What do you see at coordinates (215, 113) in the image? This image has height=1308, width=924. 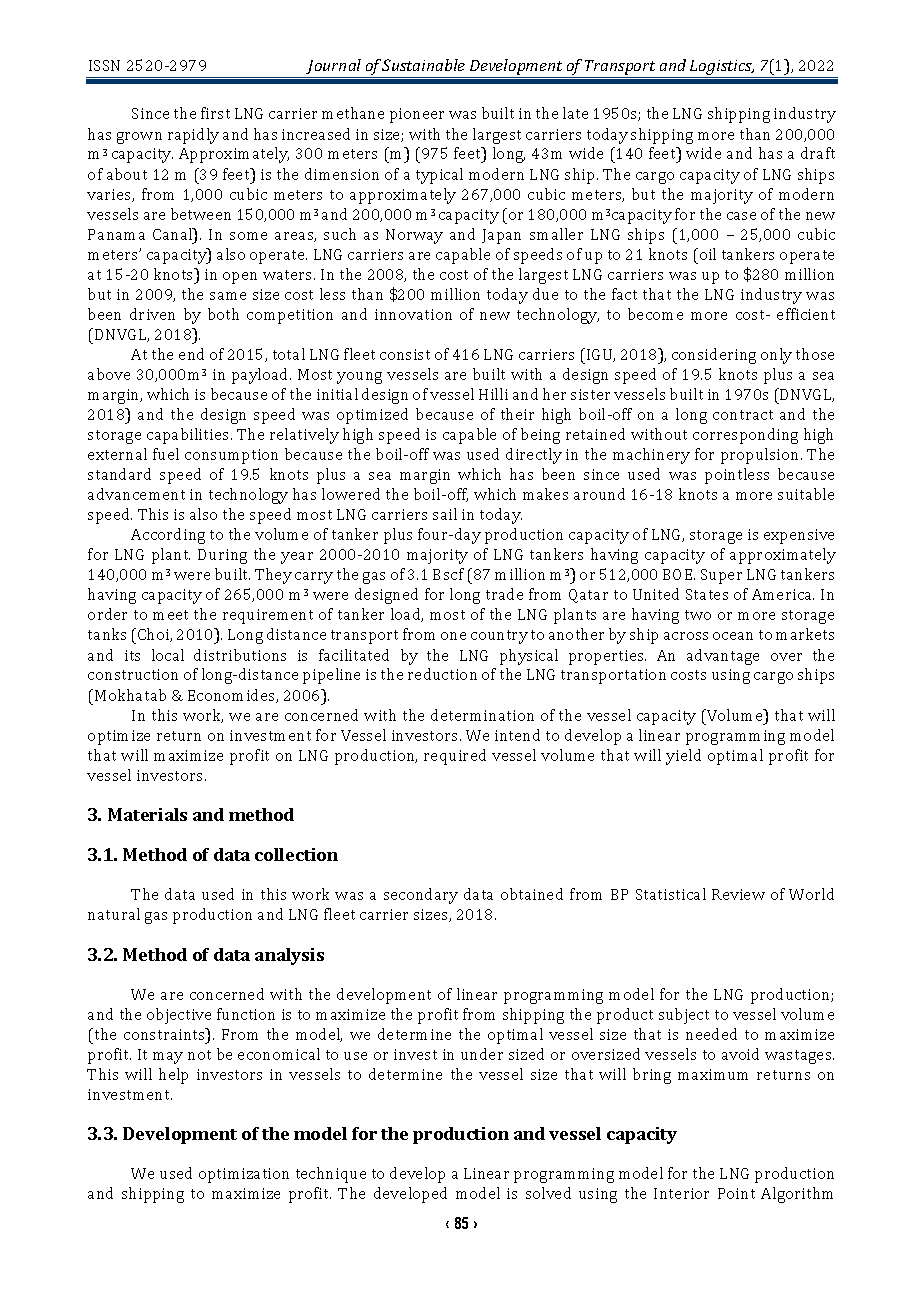 I see `first` at bounding box center [215, 113].
